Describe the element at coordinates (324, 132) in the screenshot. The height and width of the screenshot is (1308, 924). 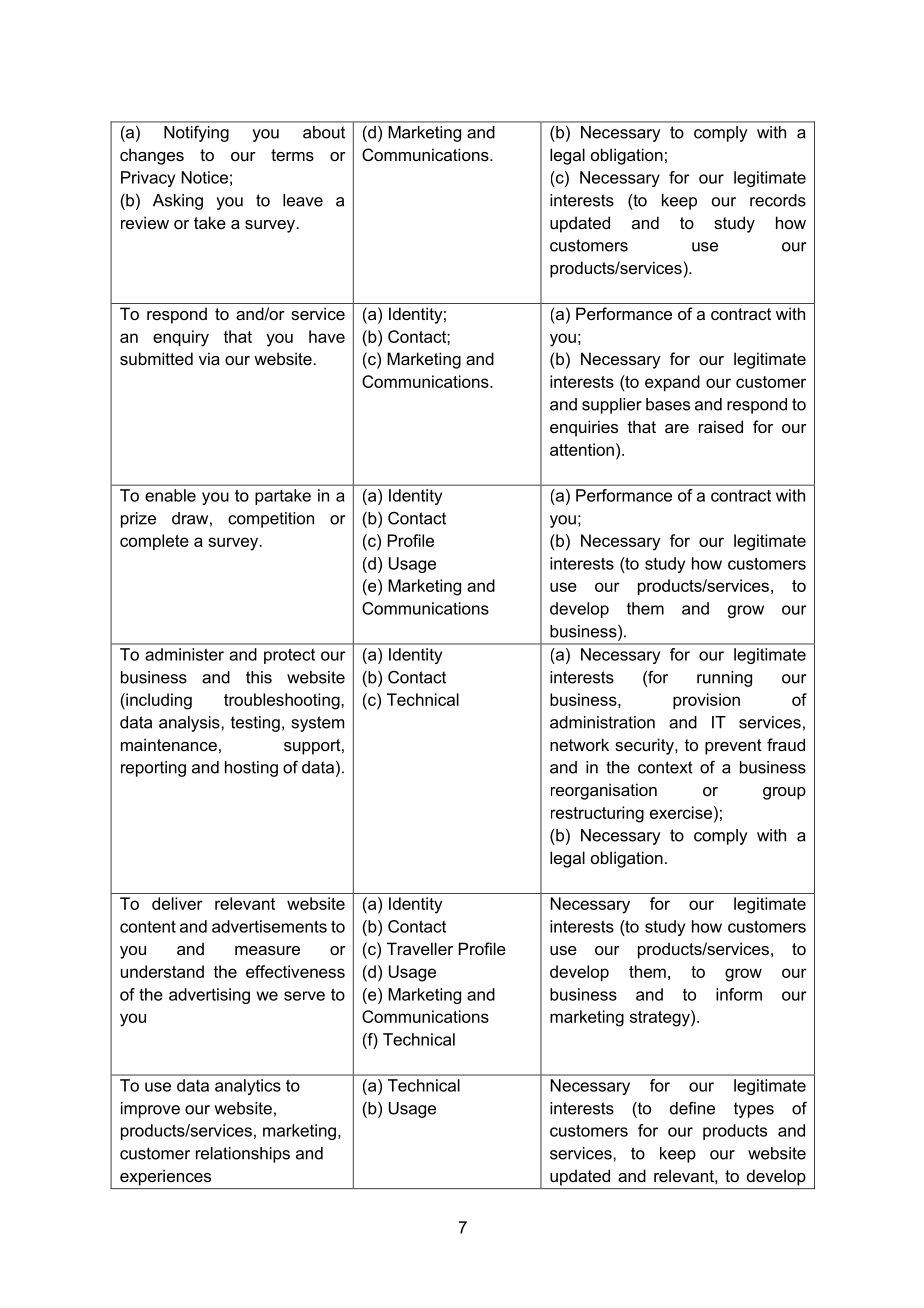
I see `about` at that location.
